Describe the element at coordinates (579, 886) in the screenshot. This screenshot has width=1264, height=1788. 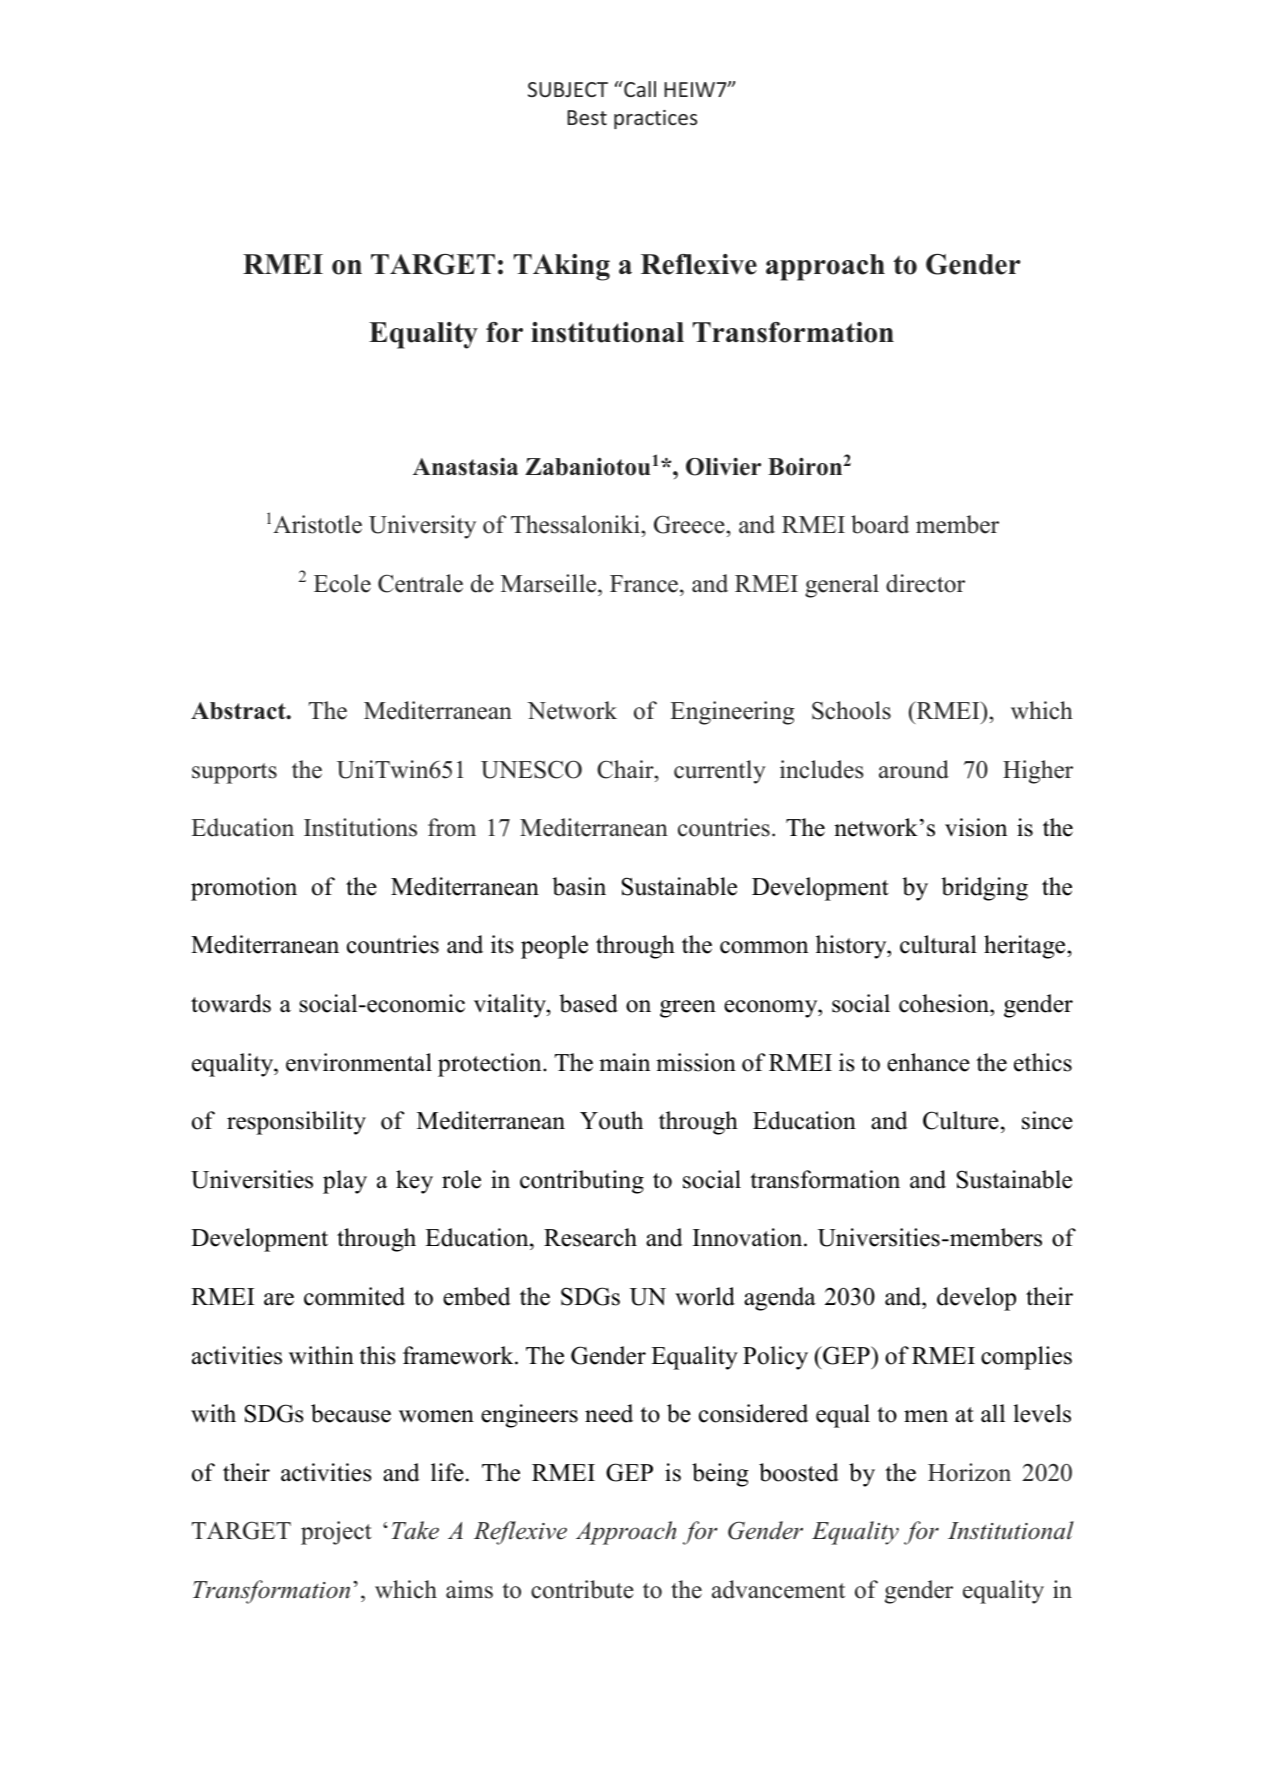
I see `basin` at that location.
